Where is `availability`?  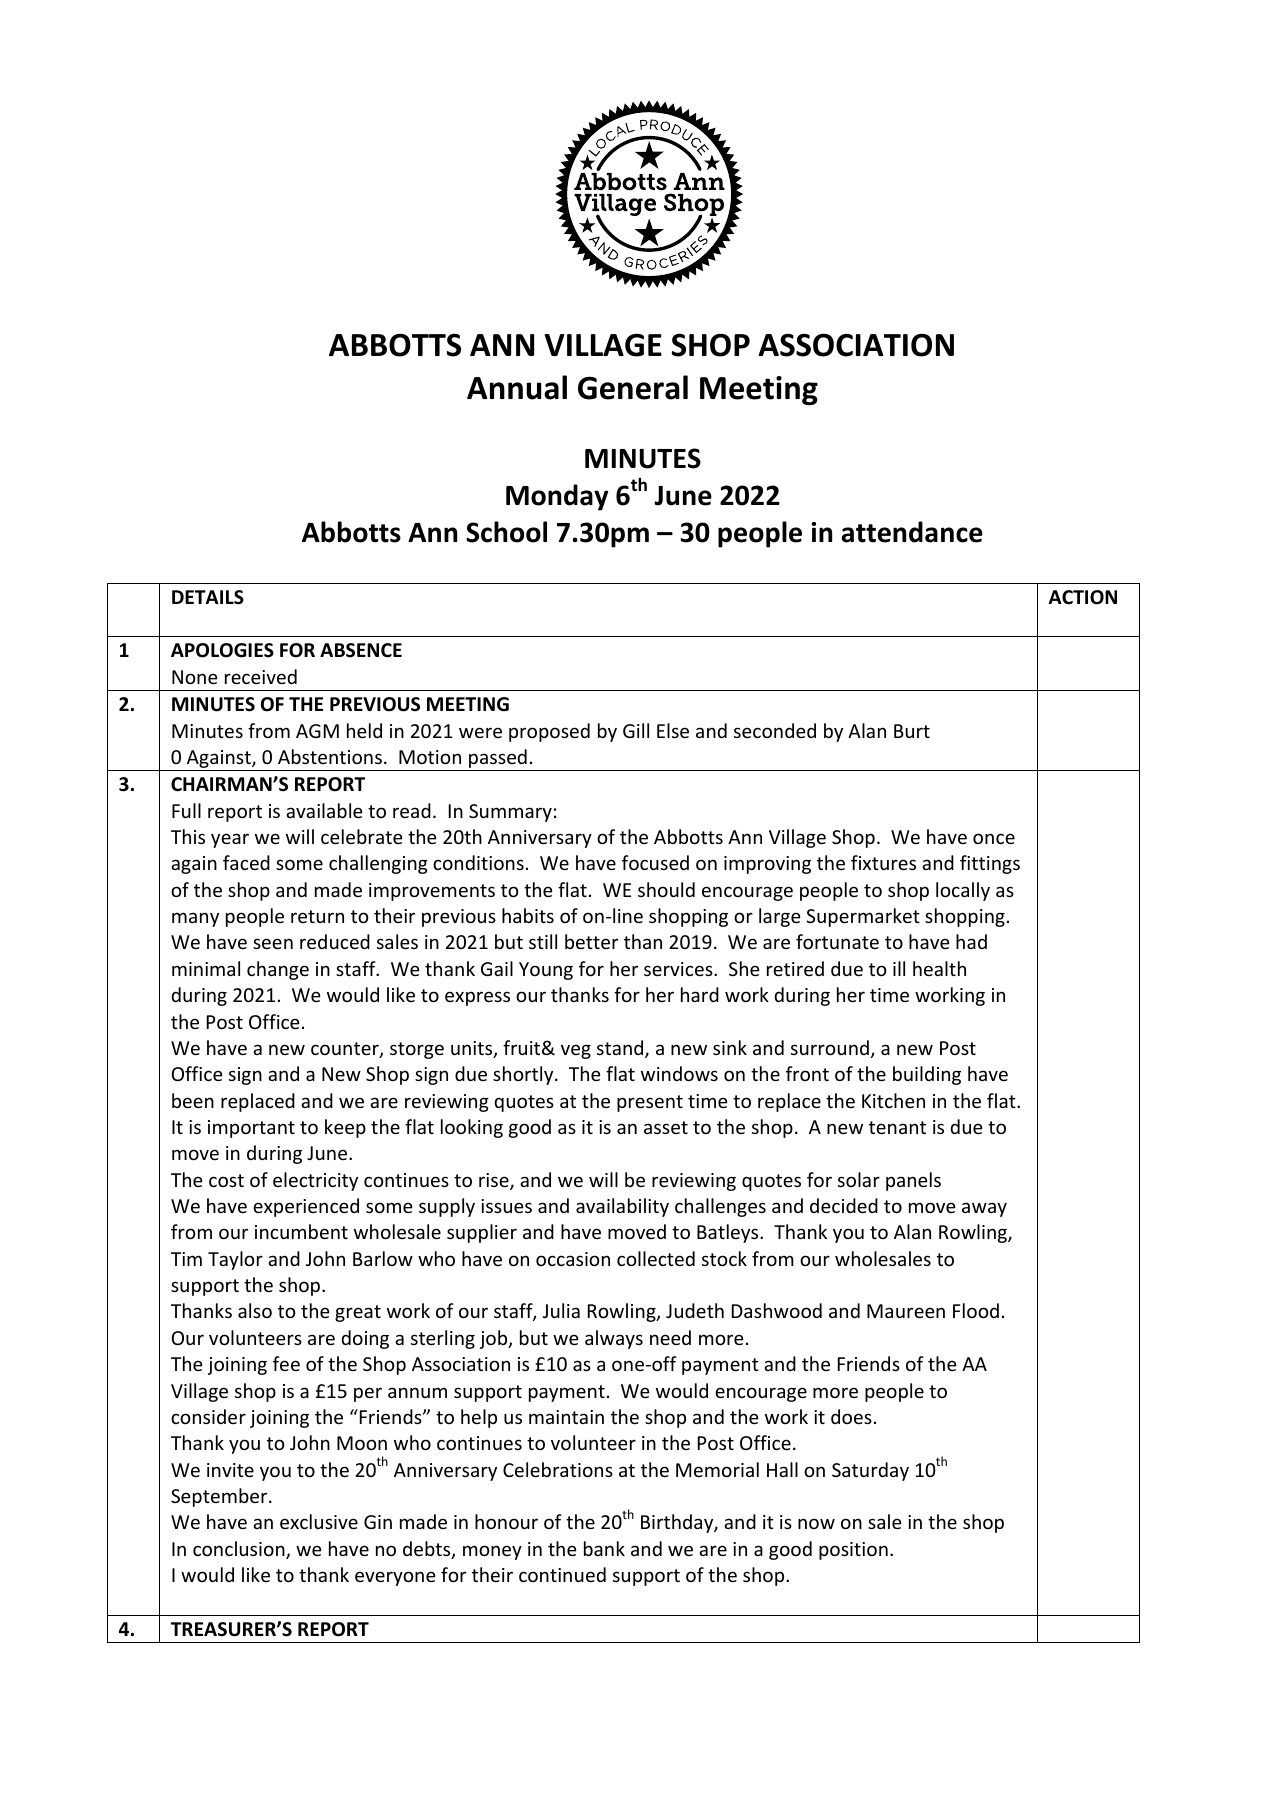 availability is located at coordinates (622, 1207).
